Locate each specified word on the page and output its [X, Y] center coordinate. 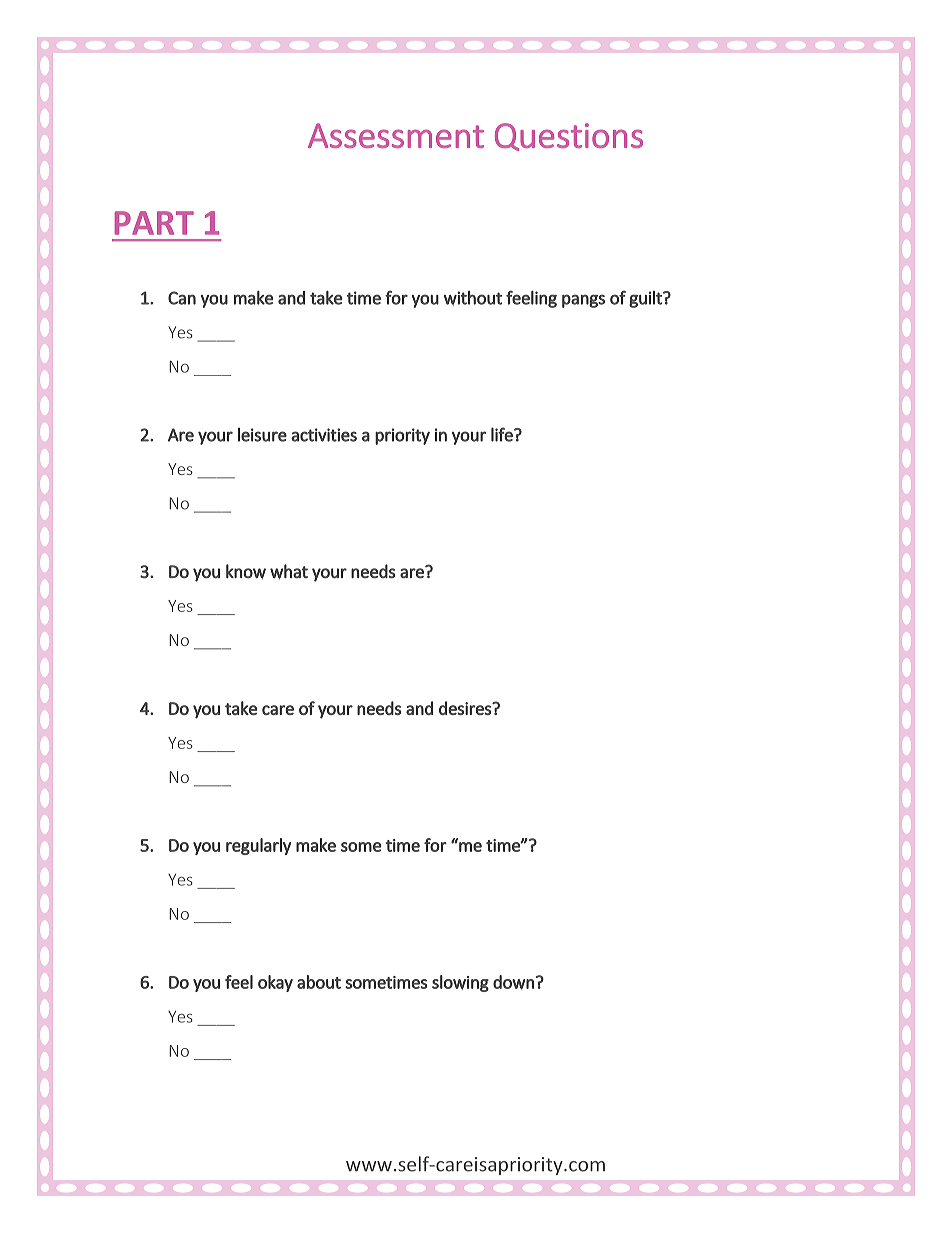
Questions [569, 137]
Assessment [396, 135]
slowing [460, 983]
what [289, 571]
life [503, 434]
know [246, 571]
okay [275, 983]
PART [154, 223]
